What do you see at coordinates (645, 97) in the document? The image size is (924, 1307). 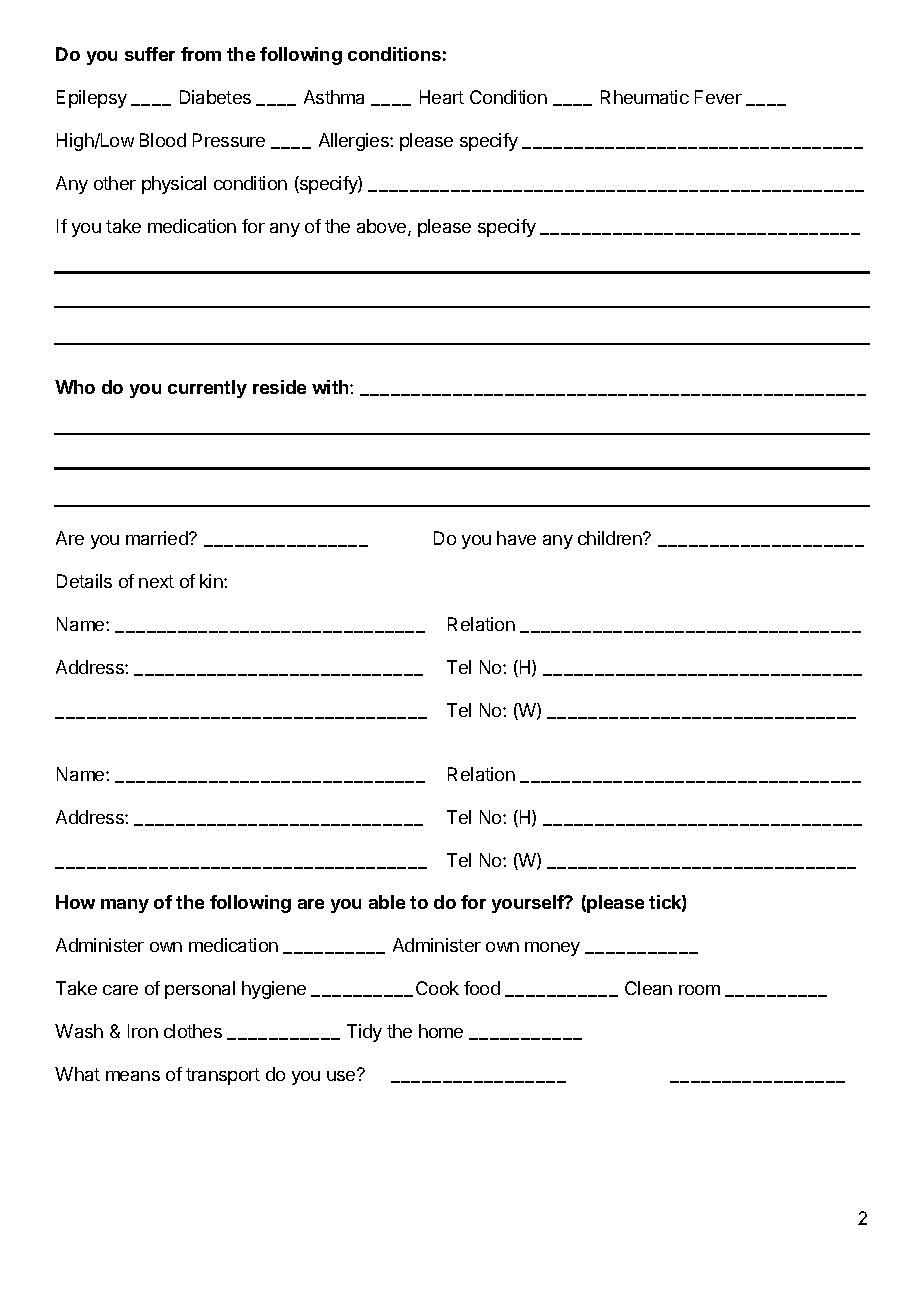 I see `Rheumatic` at bounding box center [645, 97].
